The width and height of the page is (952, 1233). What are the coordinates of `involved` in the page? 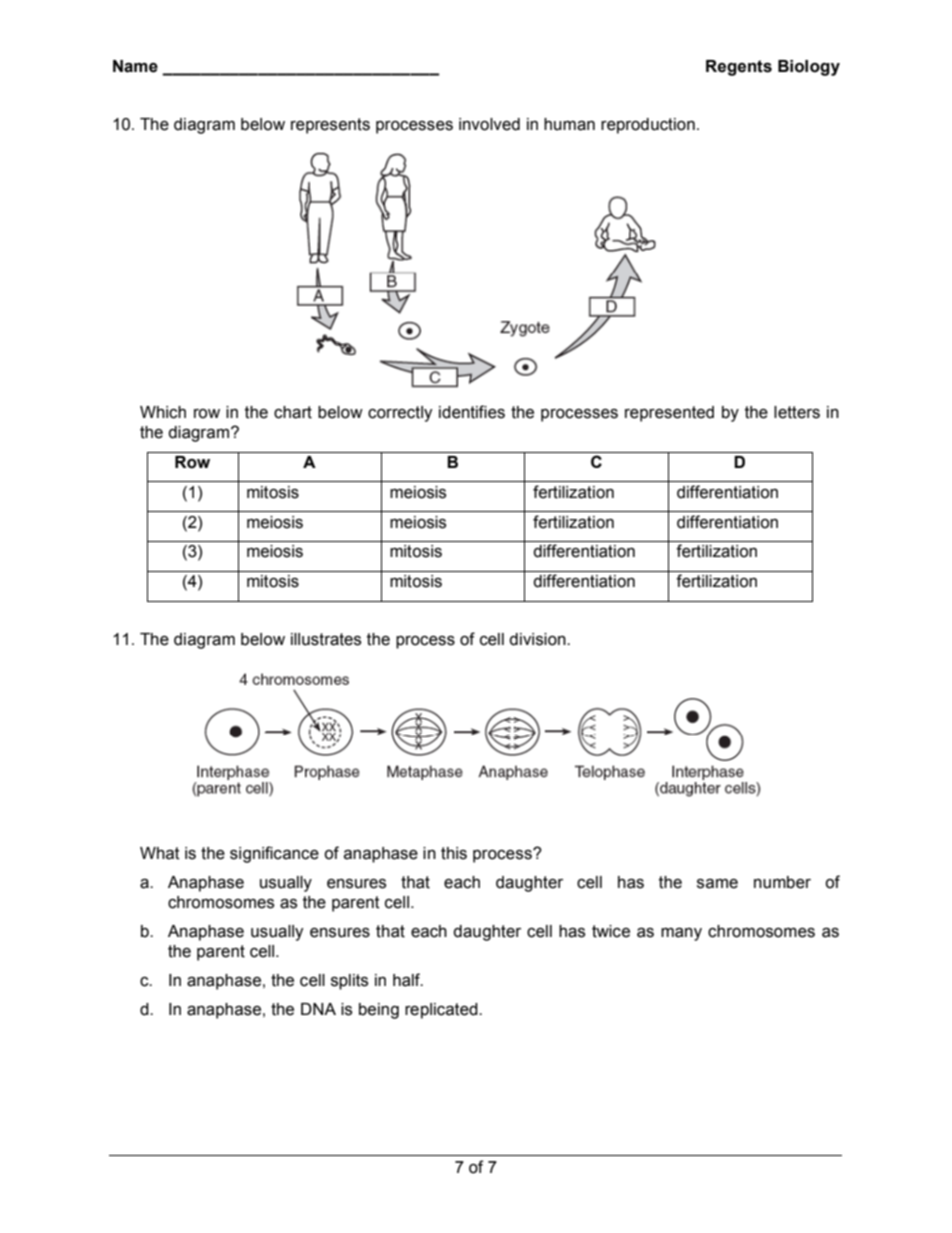 It's located at (489, 124).
